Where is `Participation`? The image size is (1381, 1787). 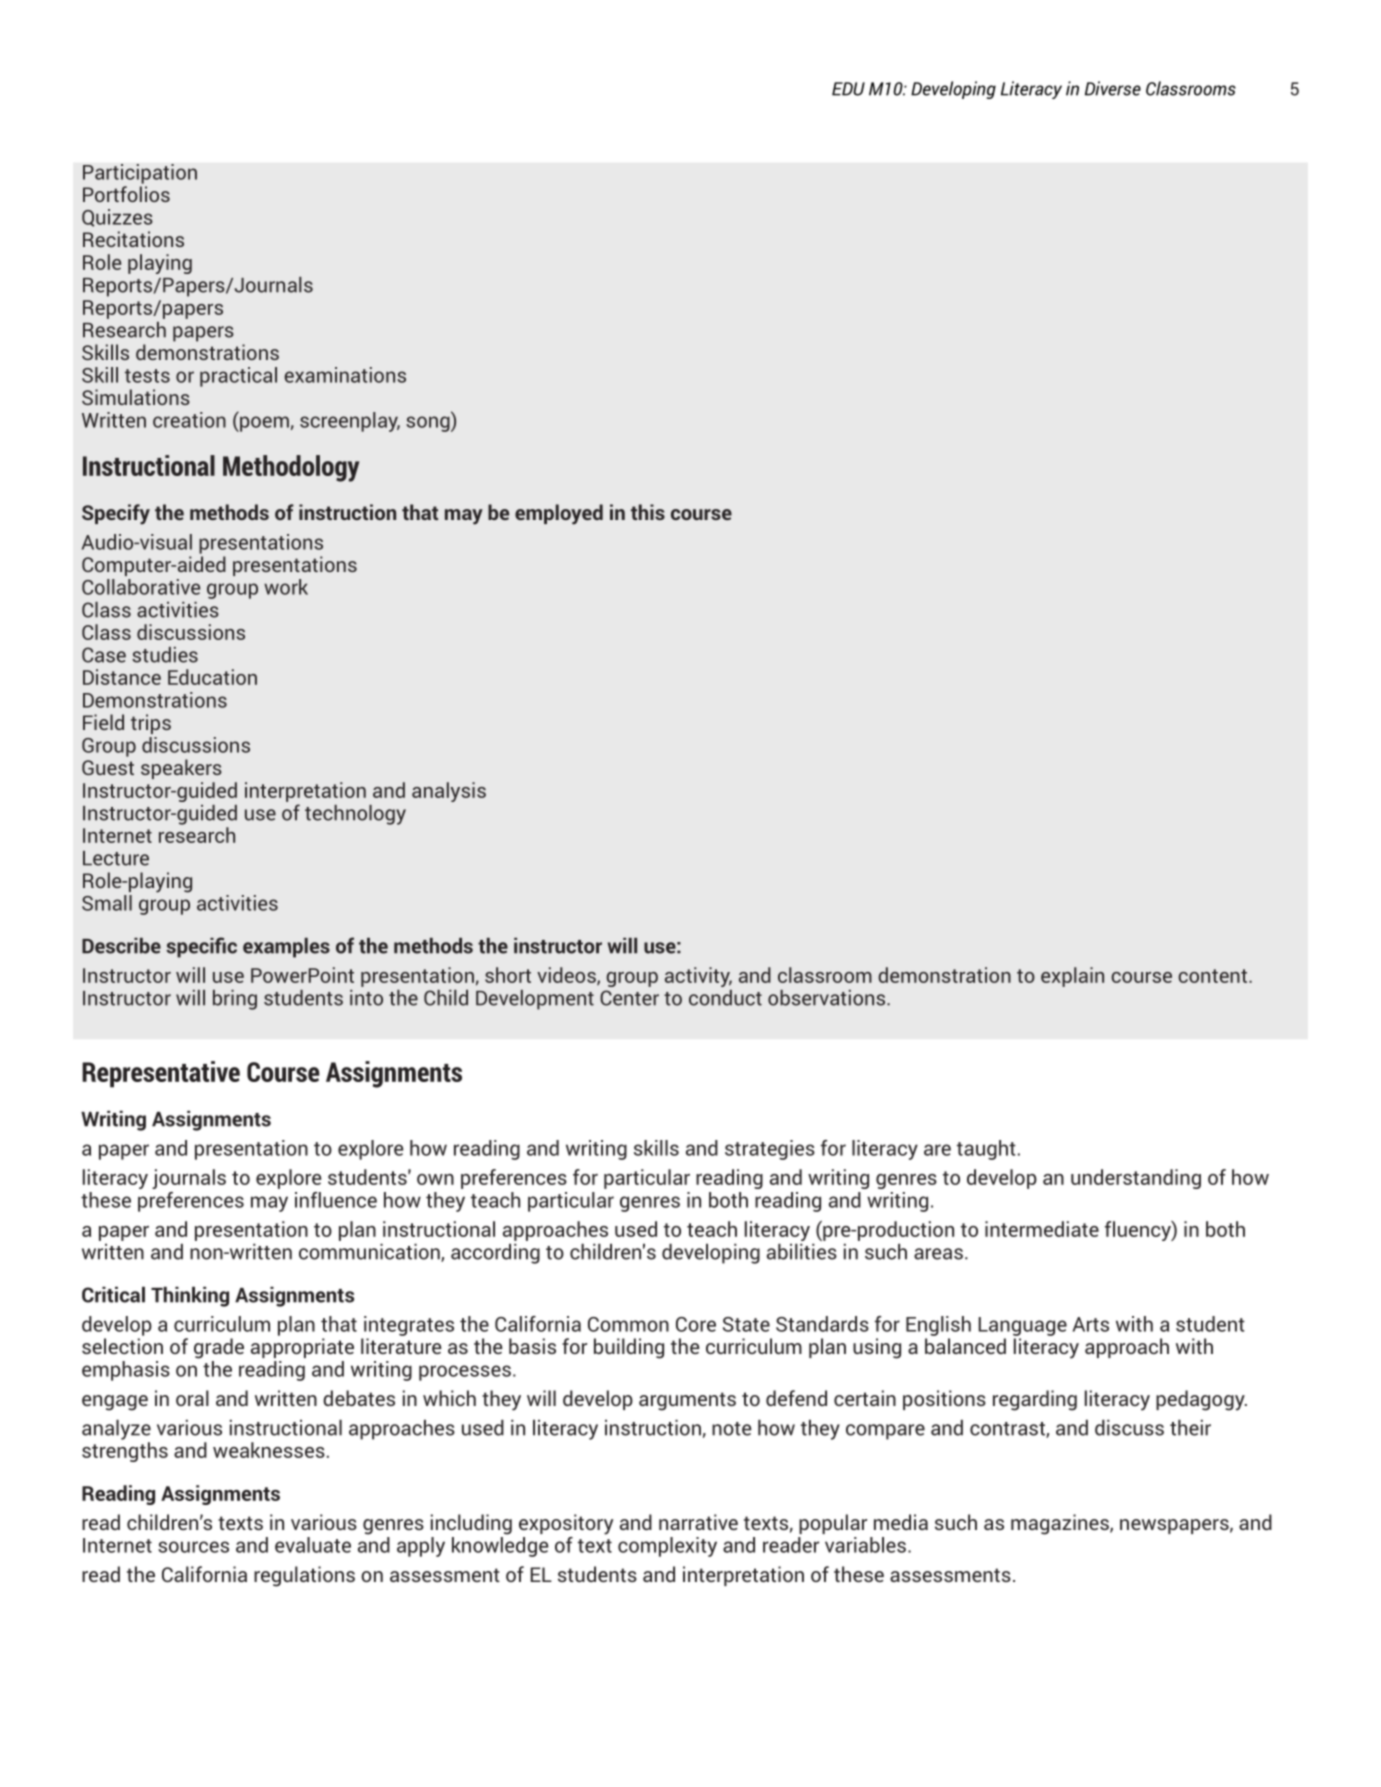
Participation is located at coordinates (140, 174).
